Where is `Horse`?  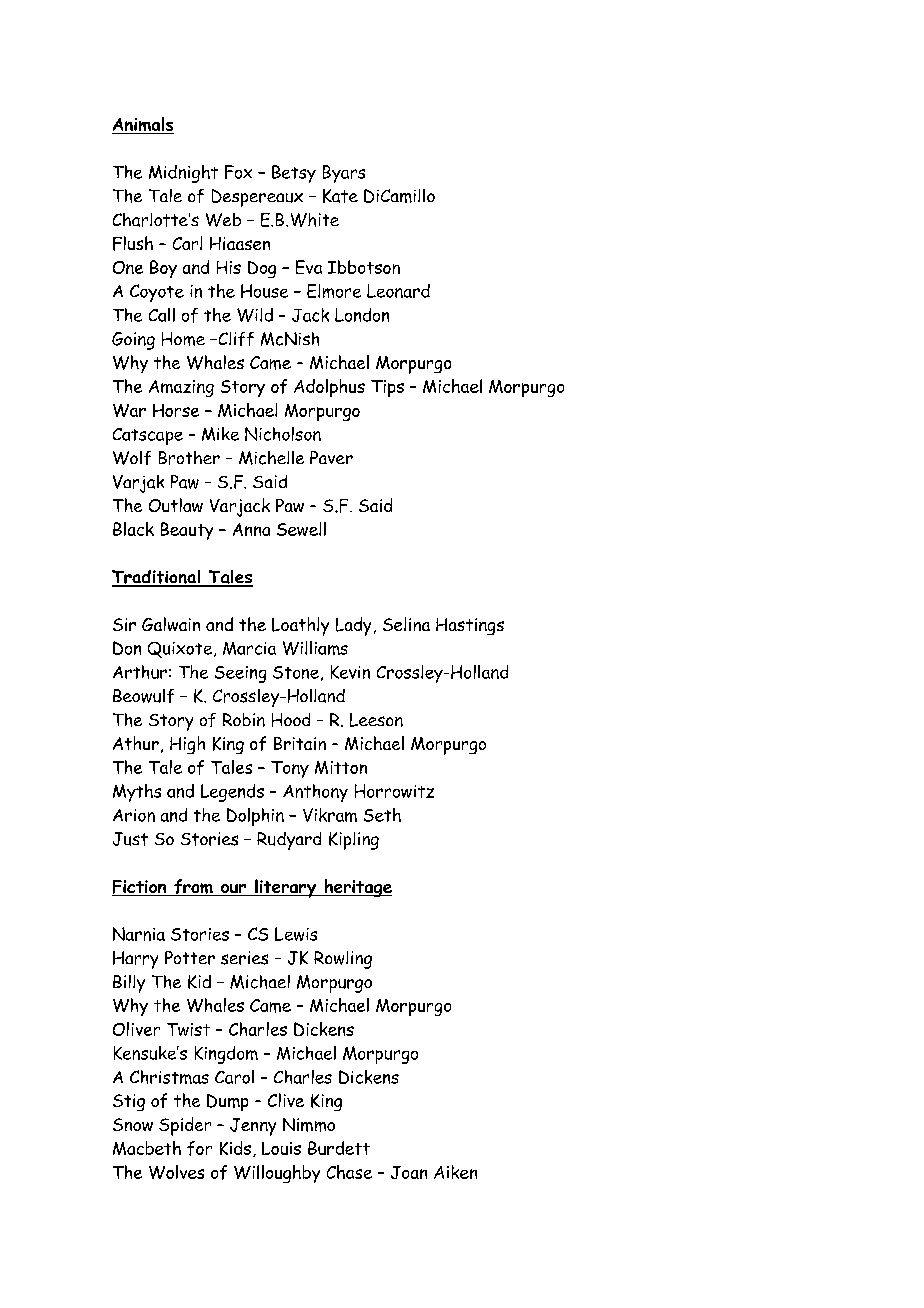 Horse is located at coordinates (176, 410).
